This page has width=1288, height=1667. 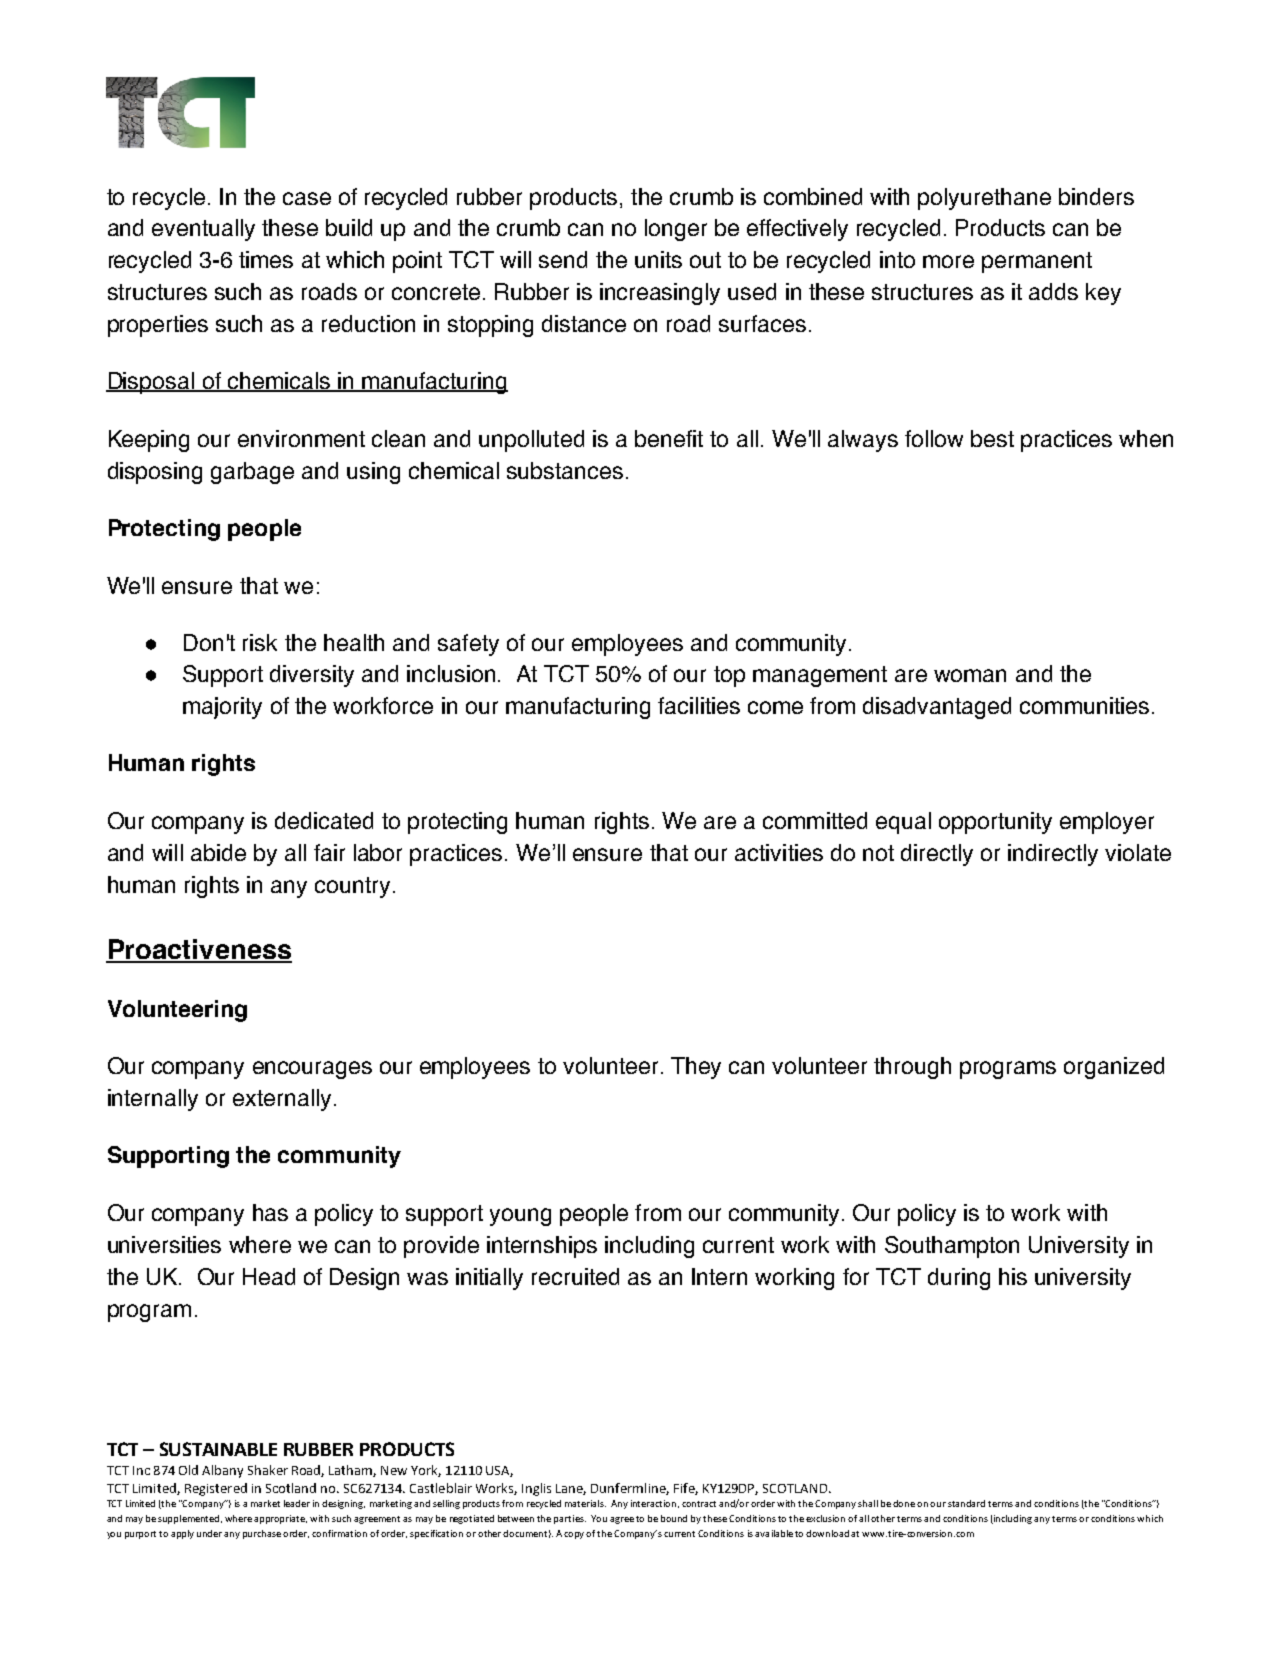 What do you see at coordinates (779, 852) in the page?
I see `activities` at bounding box center [779, 852].
